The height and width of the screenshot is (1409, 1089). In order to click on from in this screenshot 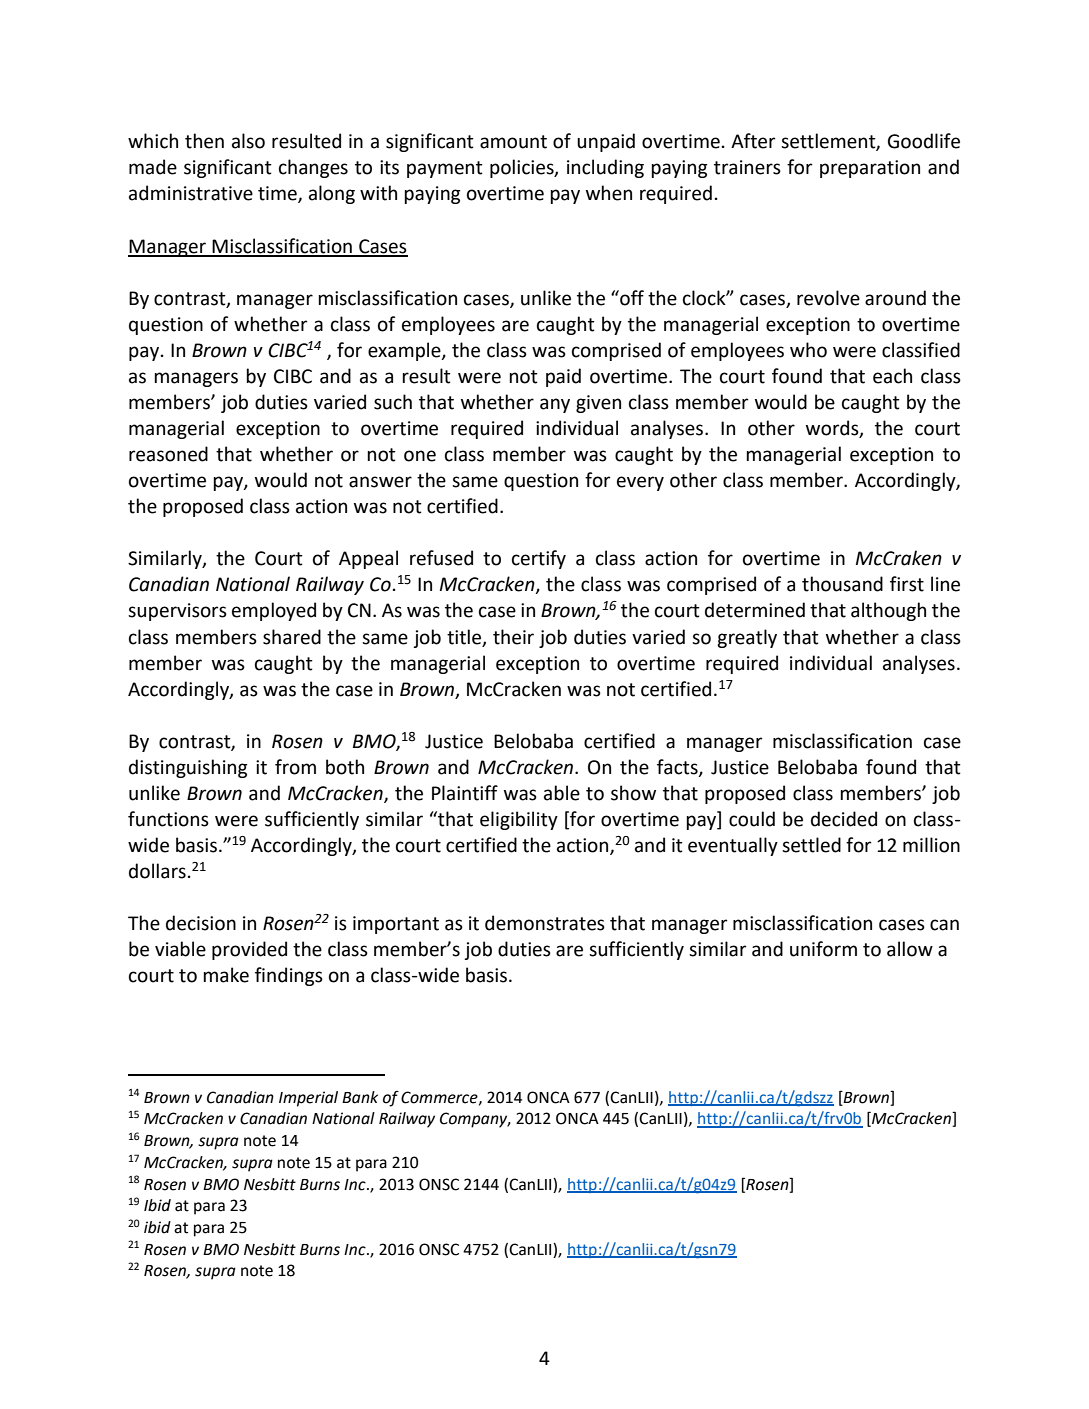, I will do `click(295, 767)`.
